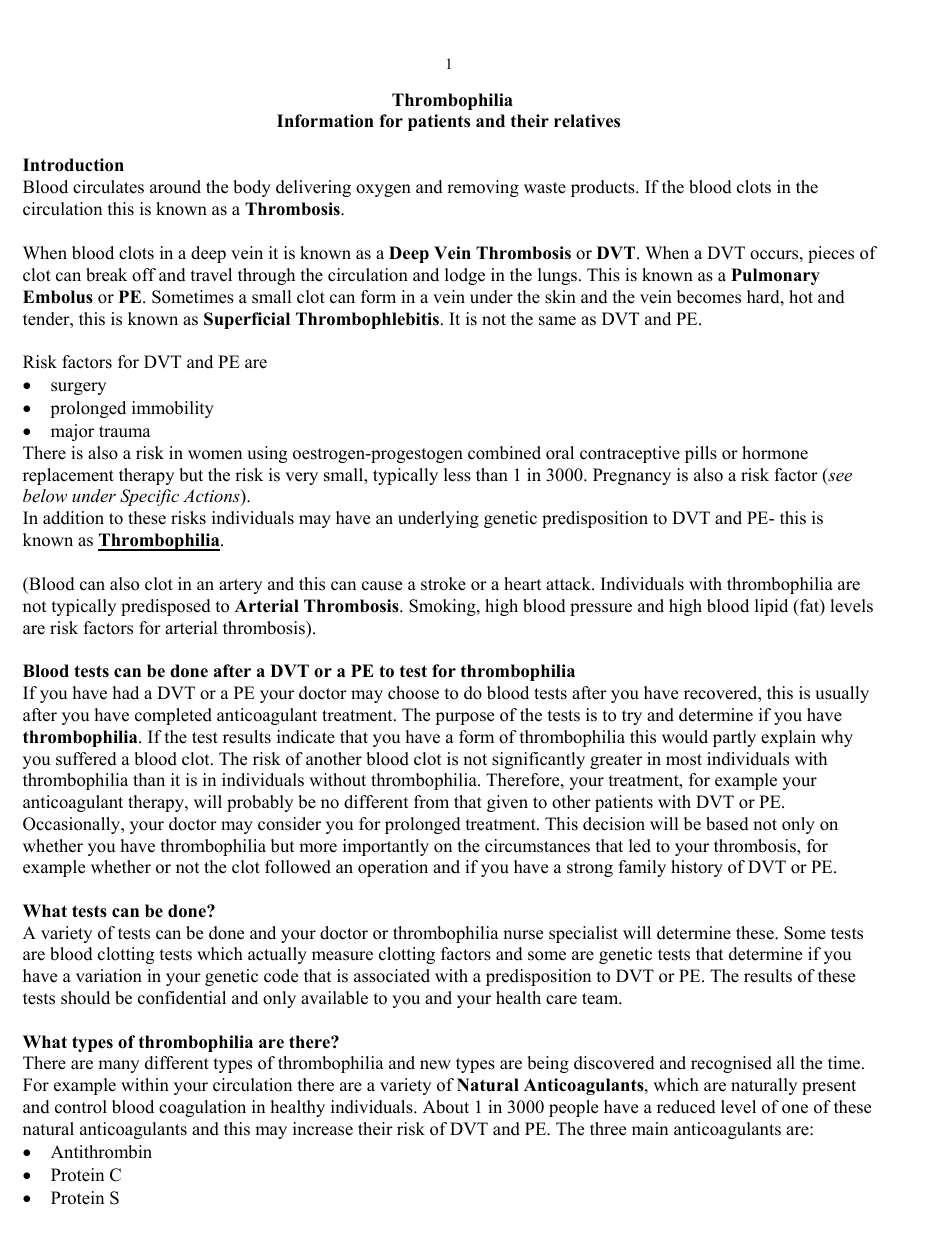 The width and height of the screenshot is (952, 1233). What do you see at coordinates (686, 1107) in the screenshot?
I see `reduced` at bounding box center [686, 1107].
